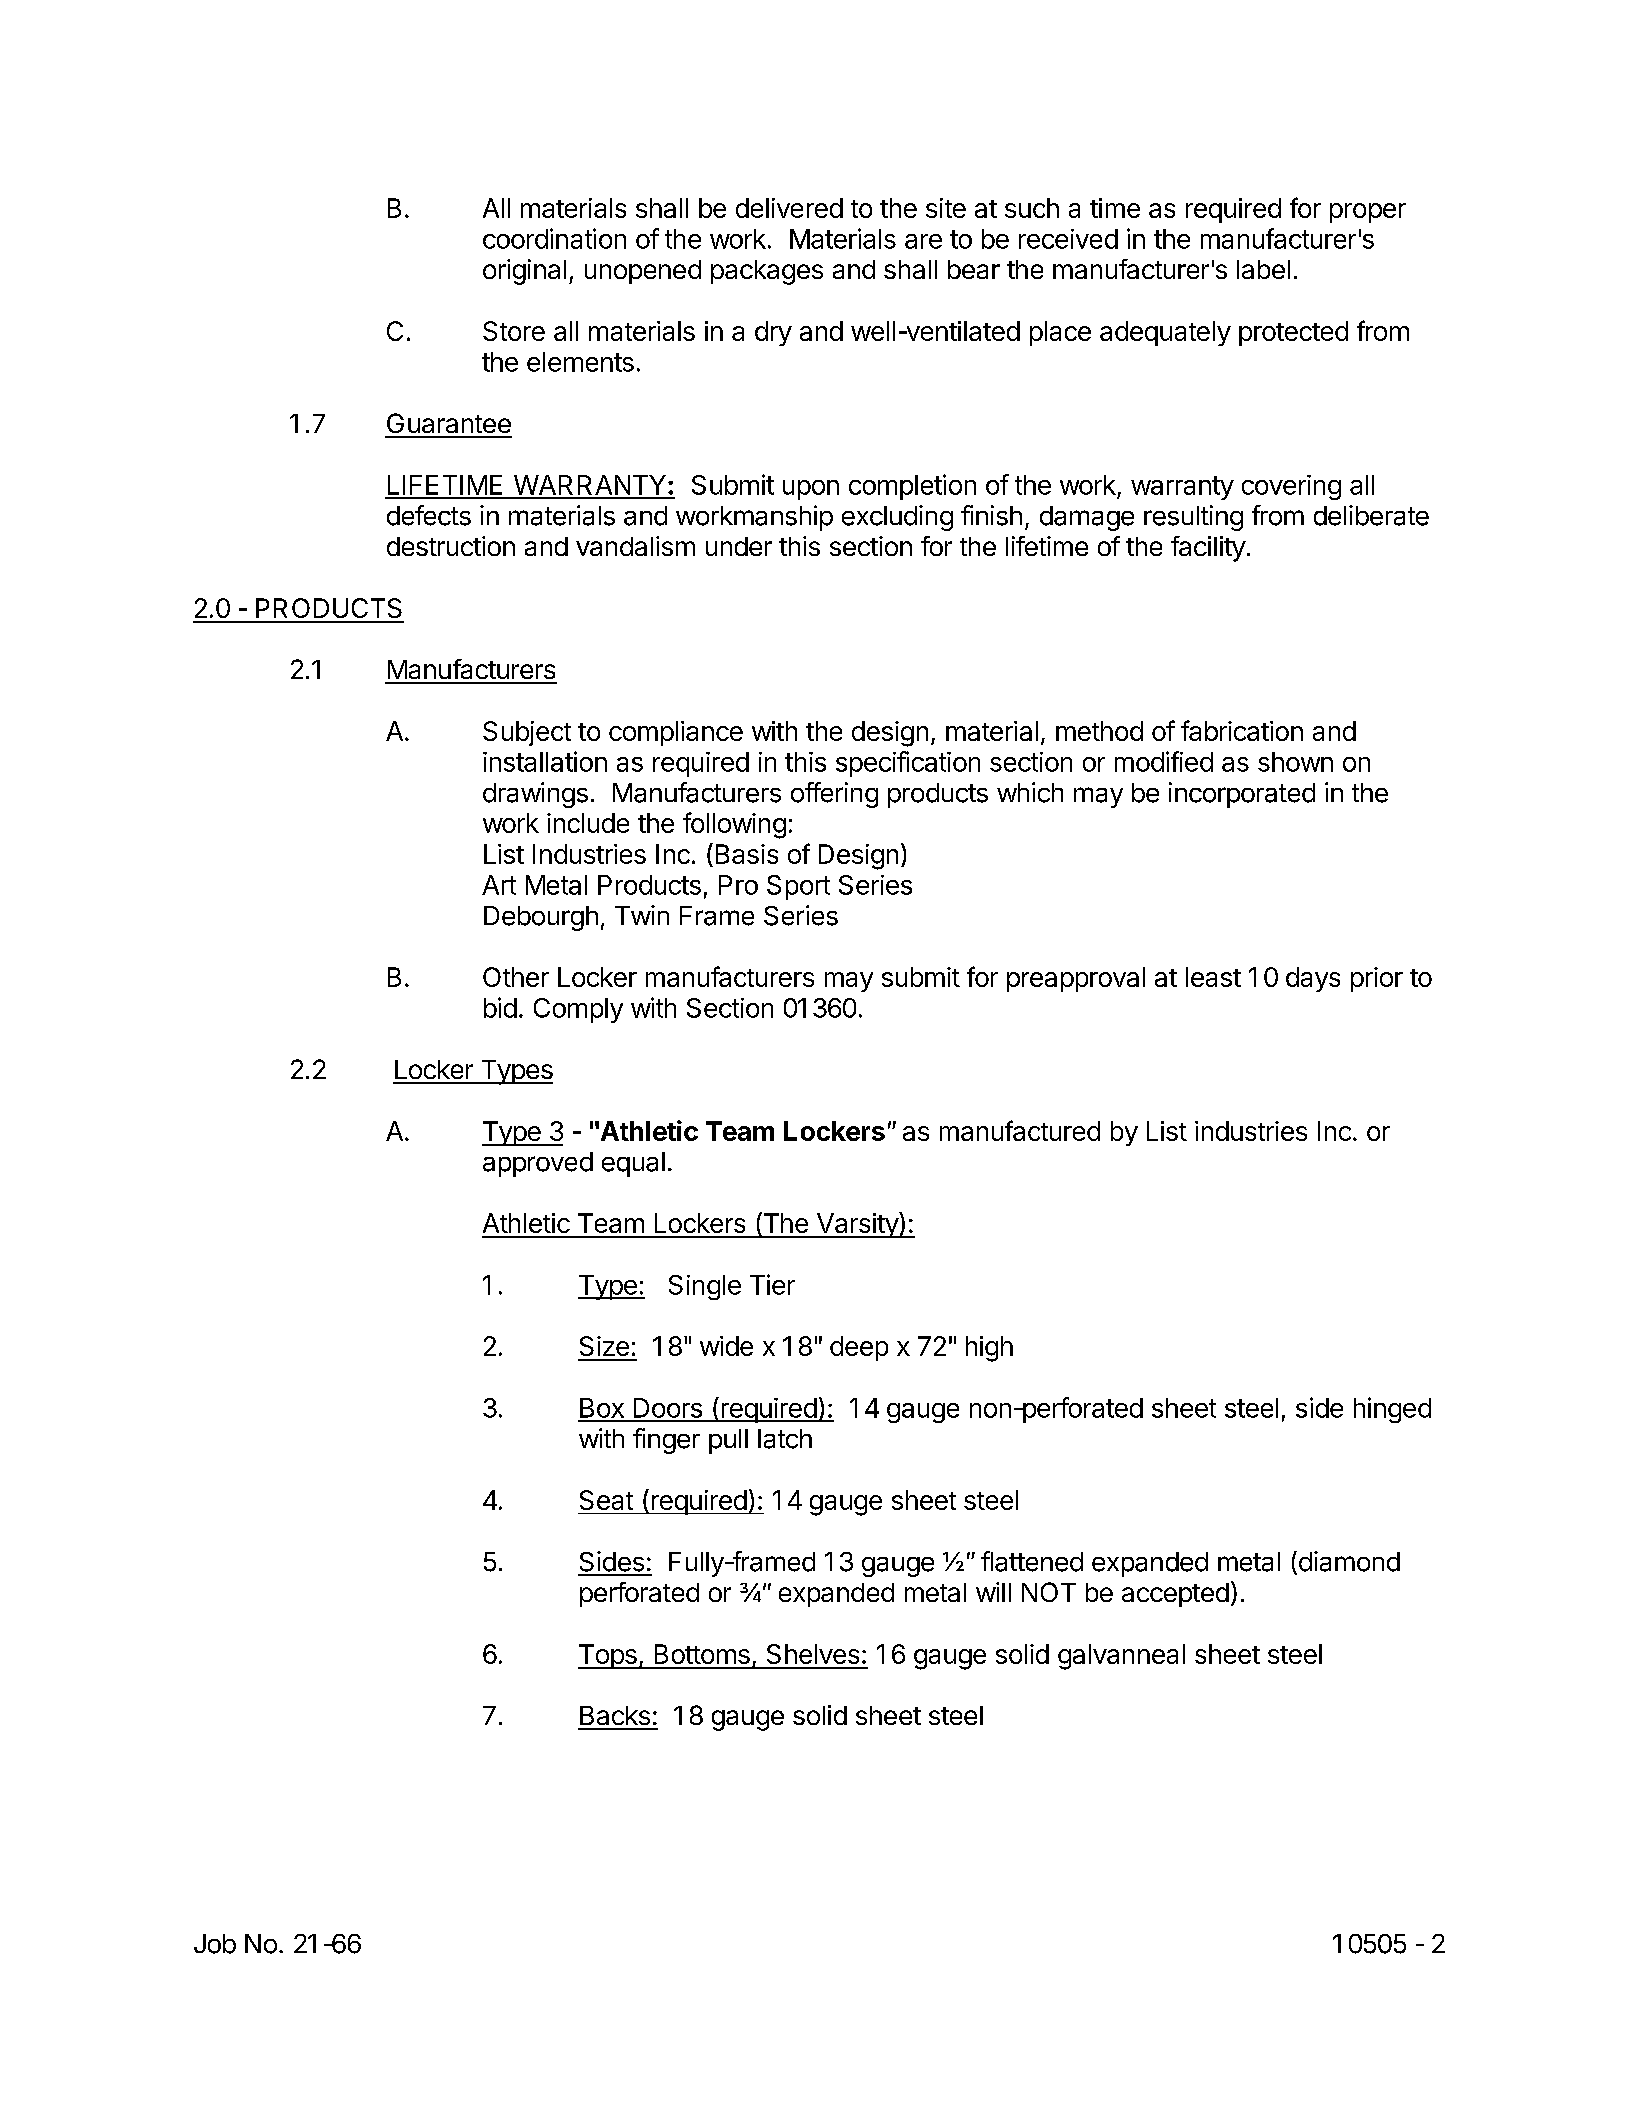 The height and width of the screenshot is (2119, 1638). I want to click on Job, so click(215, 1944).
